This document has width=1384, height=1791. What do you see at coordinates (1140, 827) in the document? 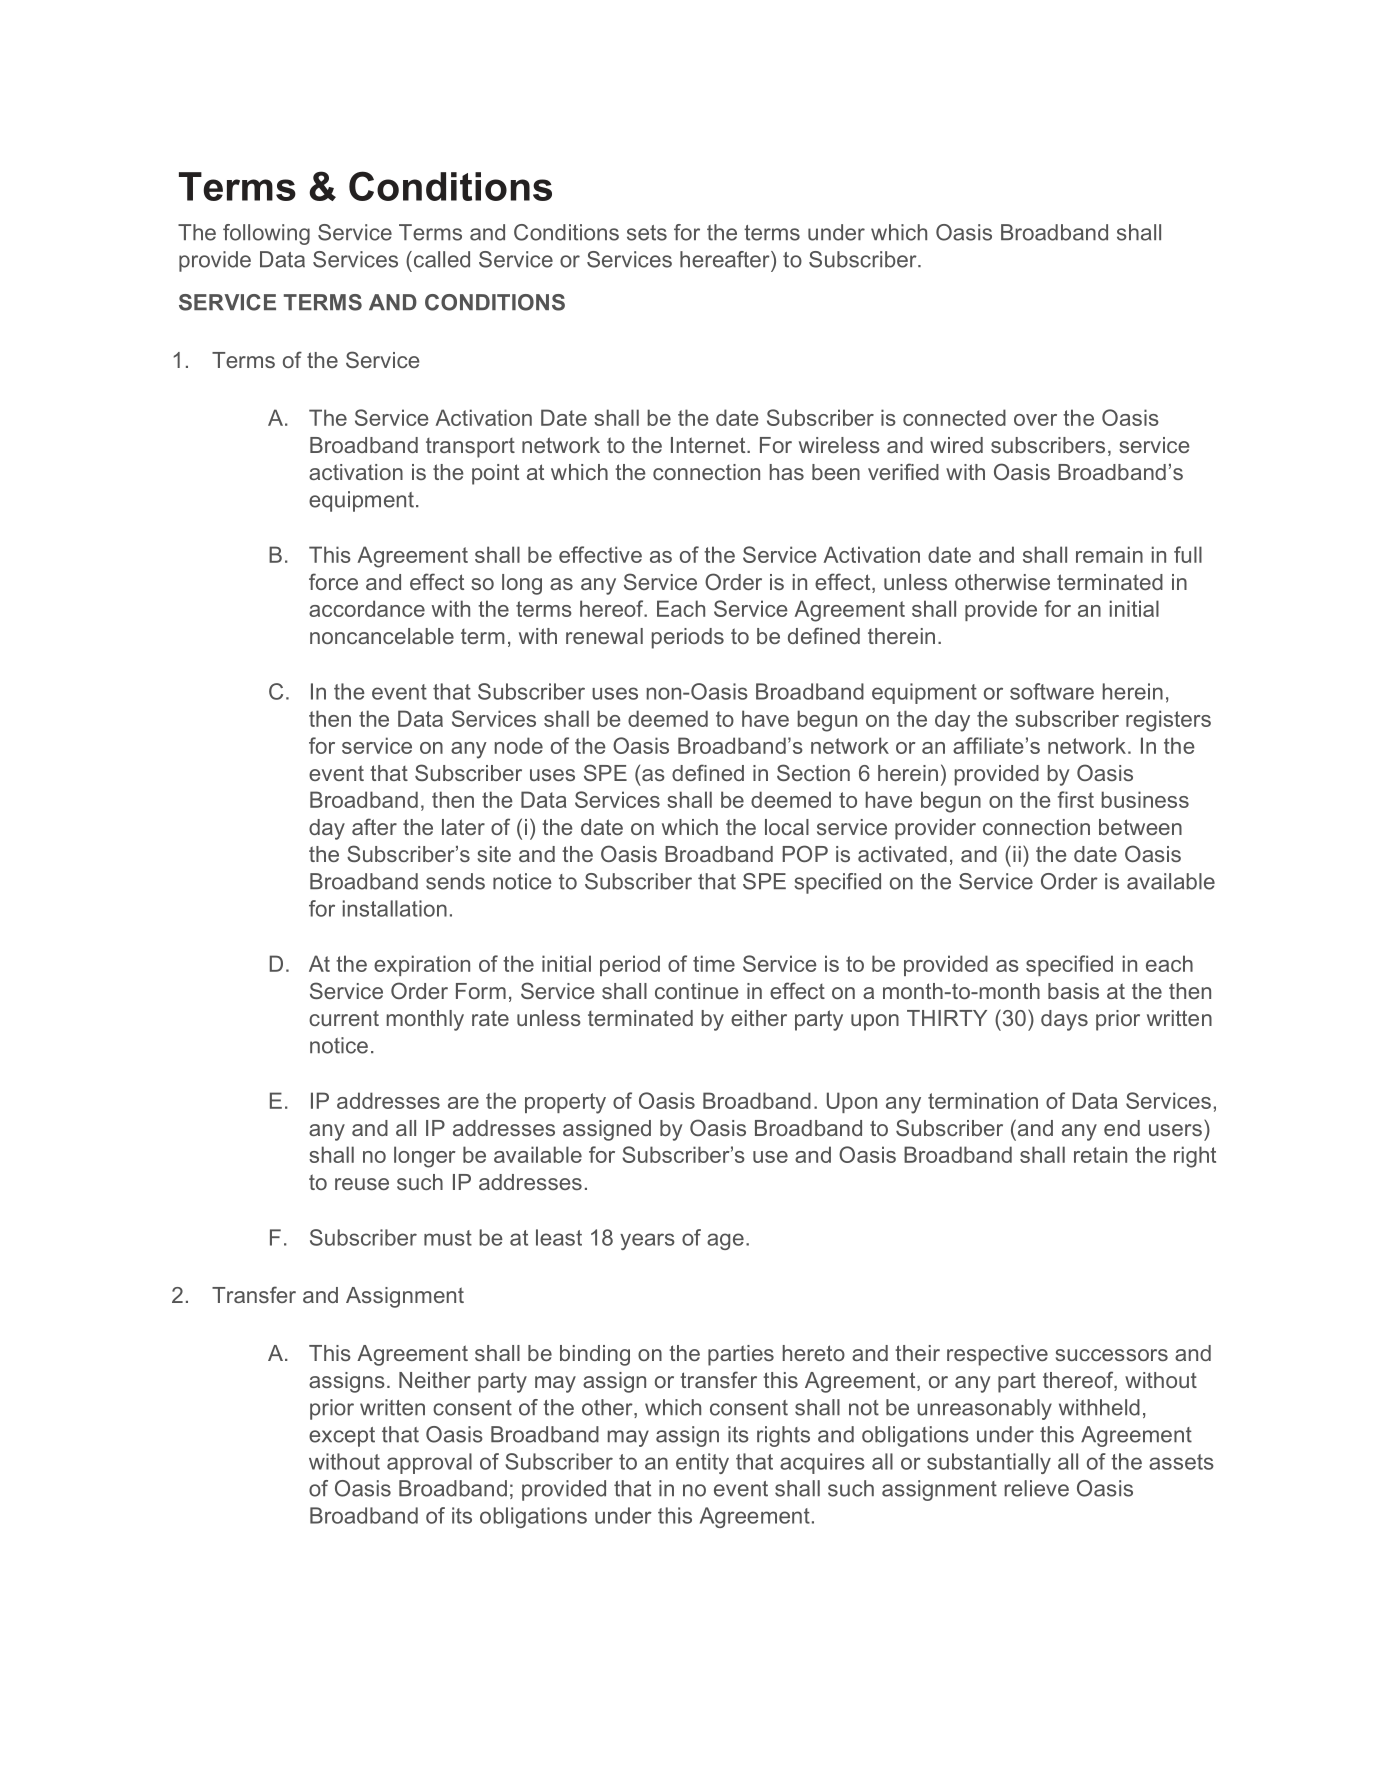
I see `between` at bounding box center [1140, 827].
